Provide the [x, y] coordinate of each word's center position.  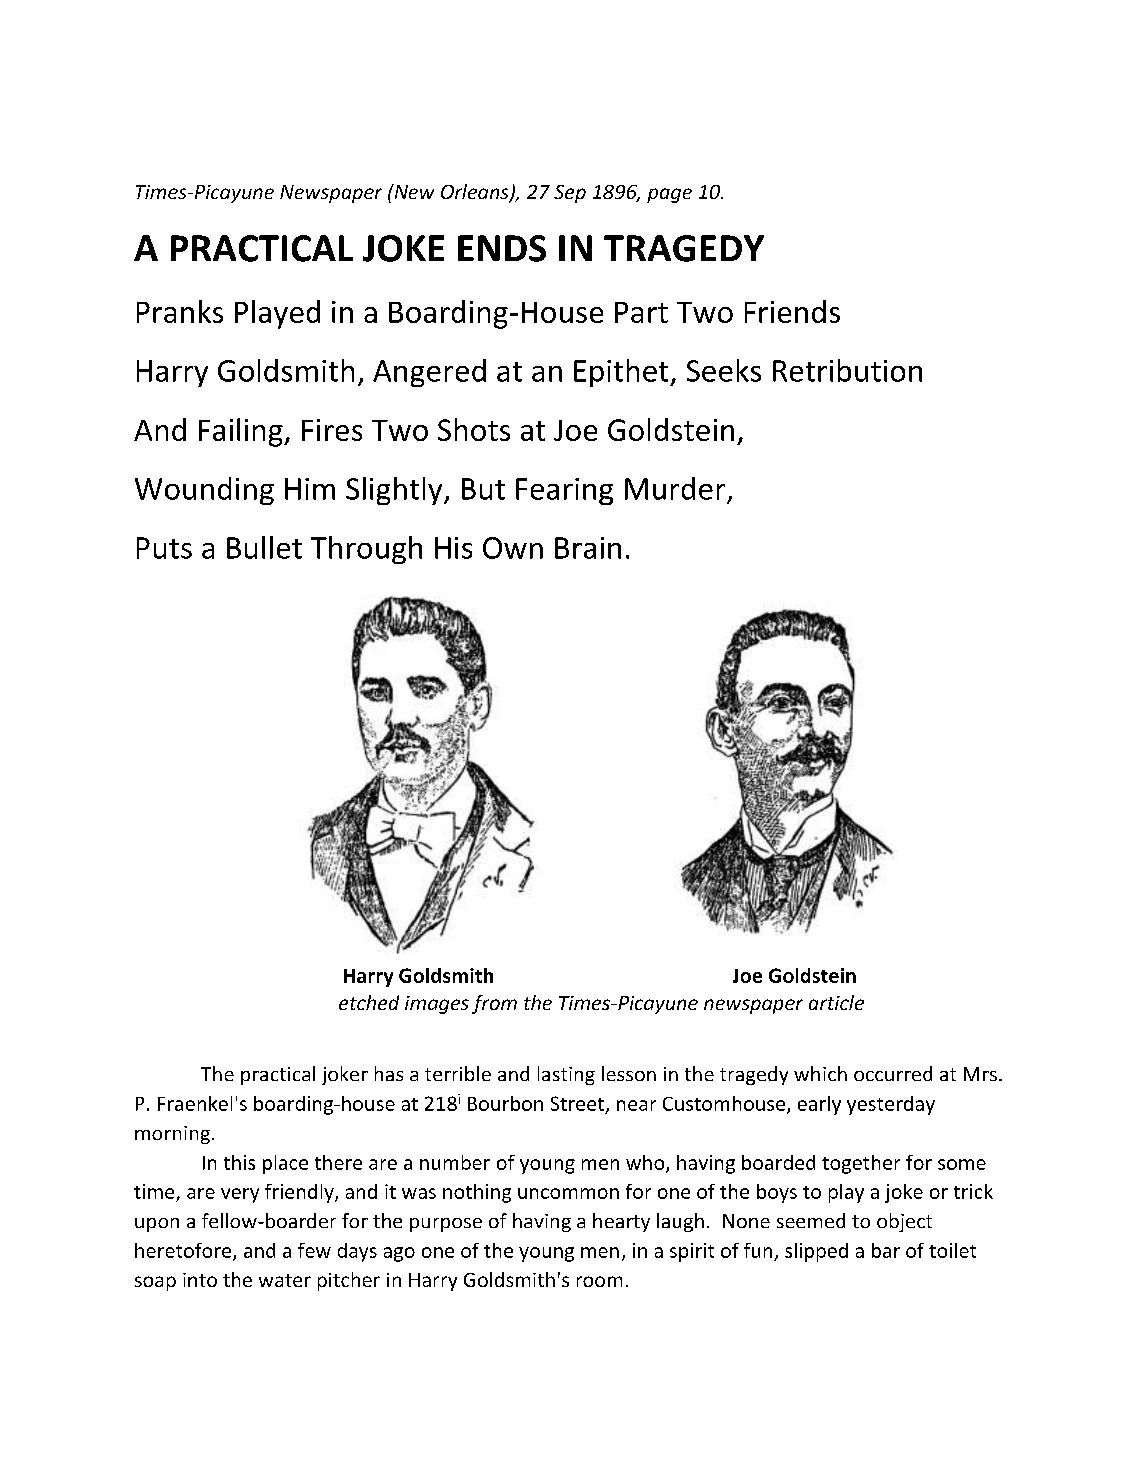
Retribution [847, 370]
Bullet [264, 547]
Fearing [564, 491]
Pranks [180, 311]
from [494, 1004]
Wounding [204, 491]
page [669, 195]
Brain [588, 548]
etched [369, 1002]
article [836, 1002]
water [285, 1280]
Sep [570, 194]
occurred [893, 1073]
